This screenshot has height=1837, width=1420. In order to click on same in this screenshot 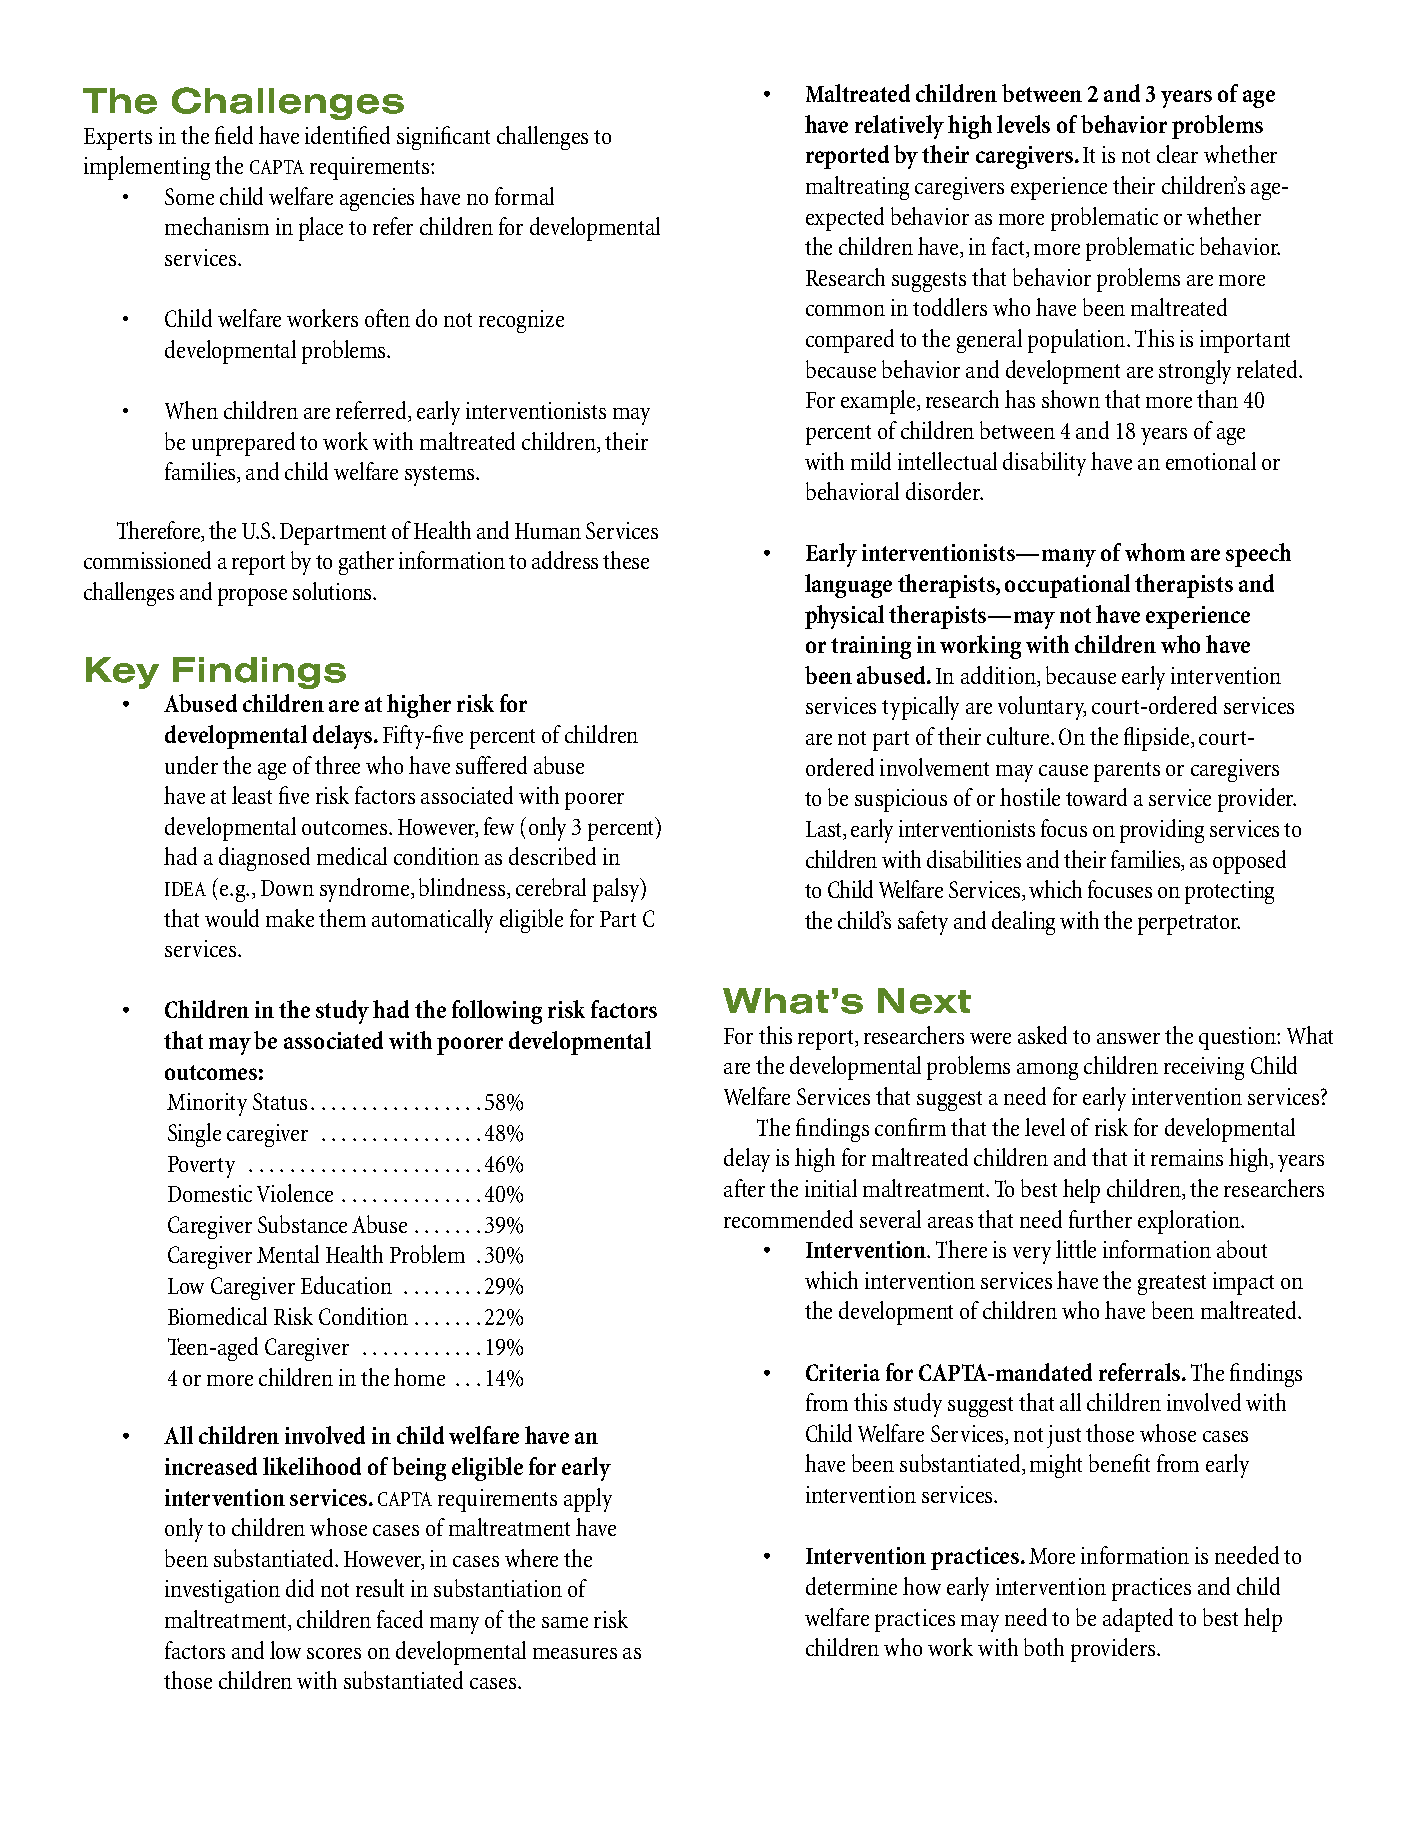, I will do `click(565, 1622)`.
